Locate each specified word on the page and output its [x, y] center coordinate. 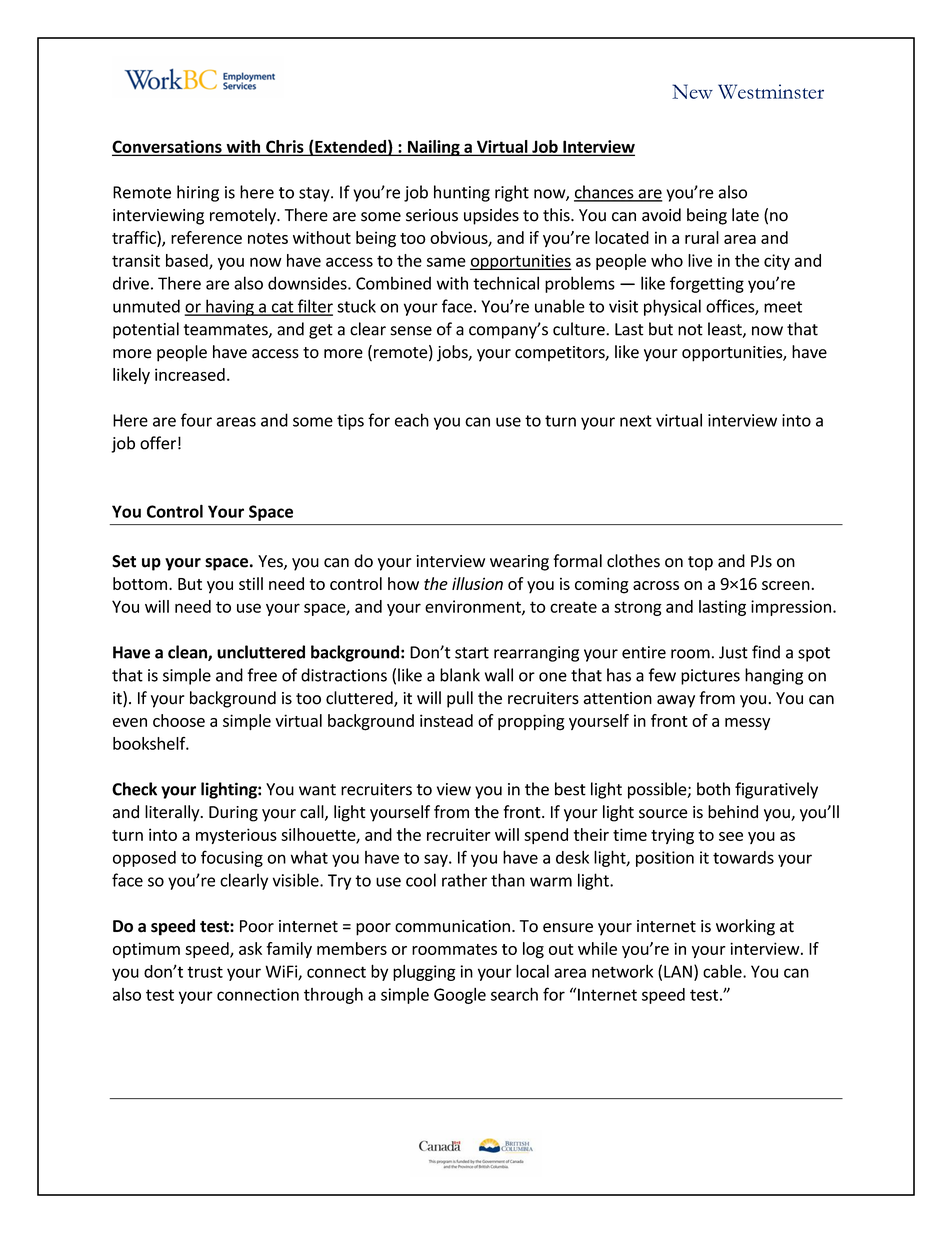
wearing [519, 563]
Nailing [434, 148]
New [692, 91]
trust [205, 972]
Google [460, 996]
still [251, 583]
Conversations [168, 147]
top [700, 563]
